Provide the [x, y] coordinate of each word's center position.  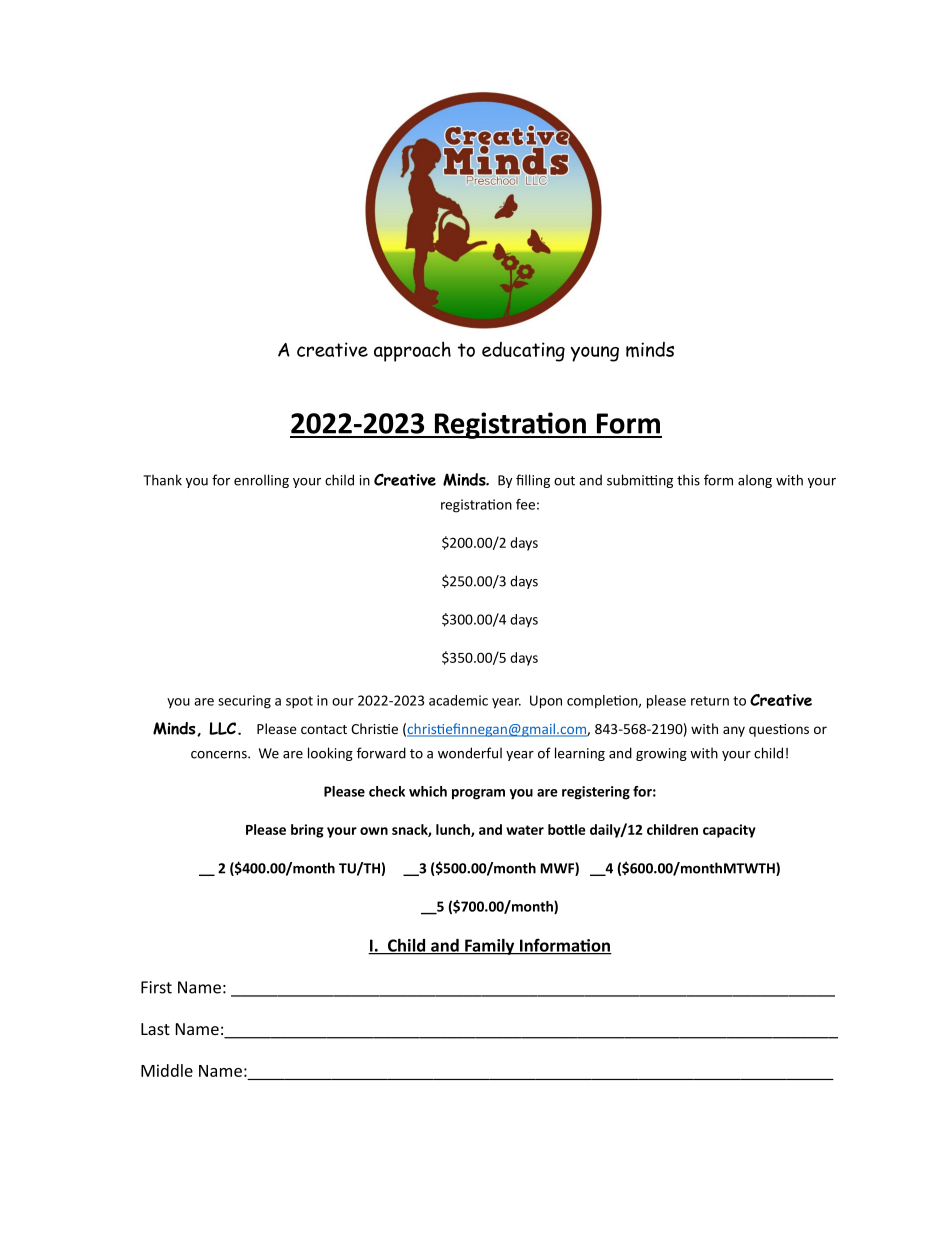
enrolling [261, 481]
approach [412, 351]
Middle [167, 1070]
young [594, 354]
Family [490, 947]
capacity [729, 831]
